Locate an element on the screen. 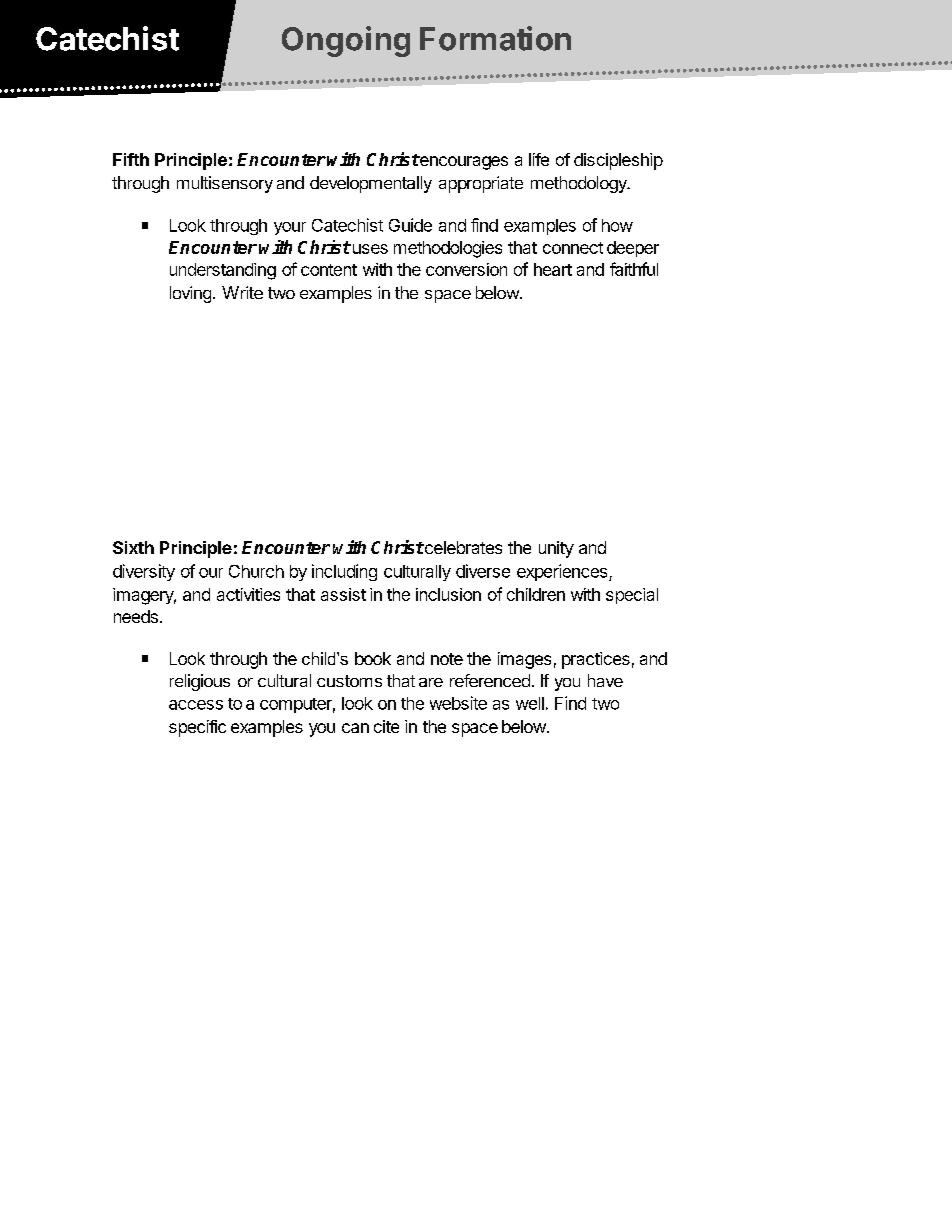  access is located at coordinates (196, 705).
